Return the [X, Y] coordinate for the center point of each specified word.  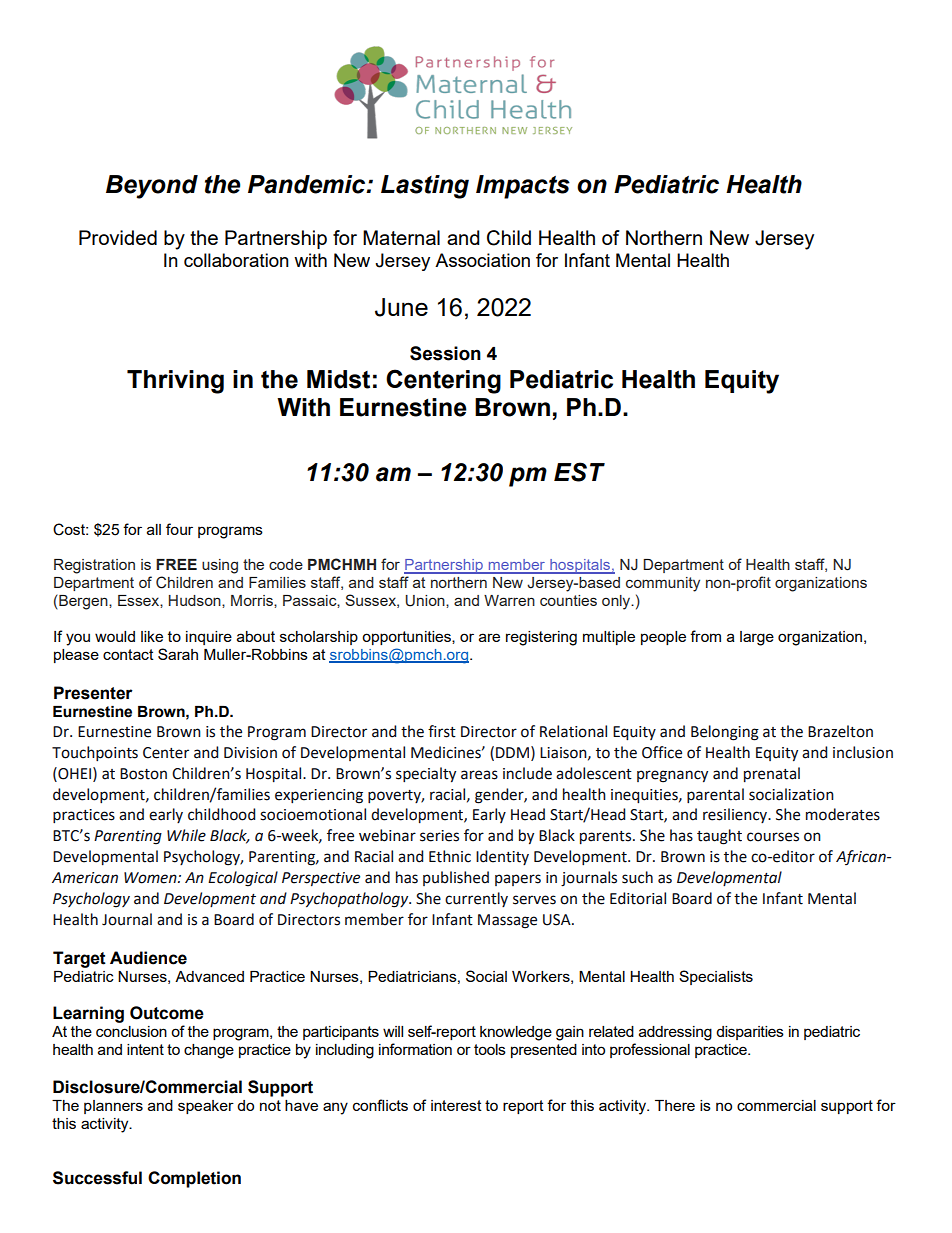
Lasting [425, 187]
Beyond [152, 187]
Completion [194, 1179]
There [675, 1105]
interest [456, 1105]
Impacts [523, 187]
